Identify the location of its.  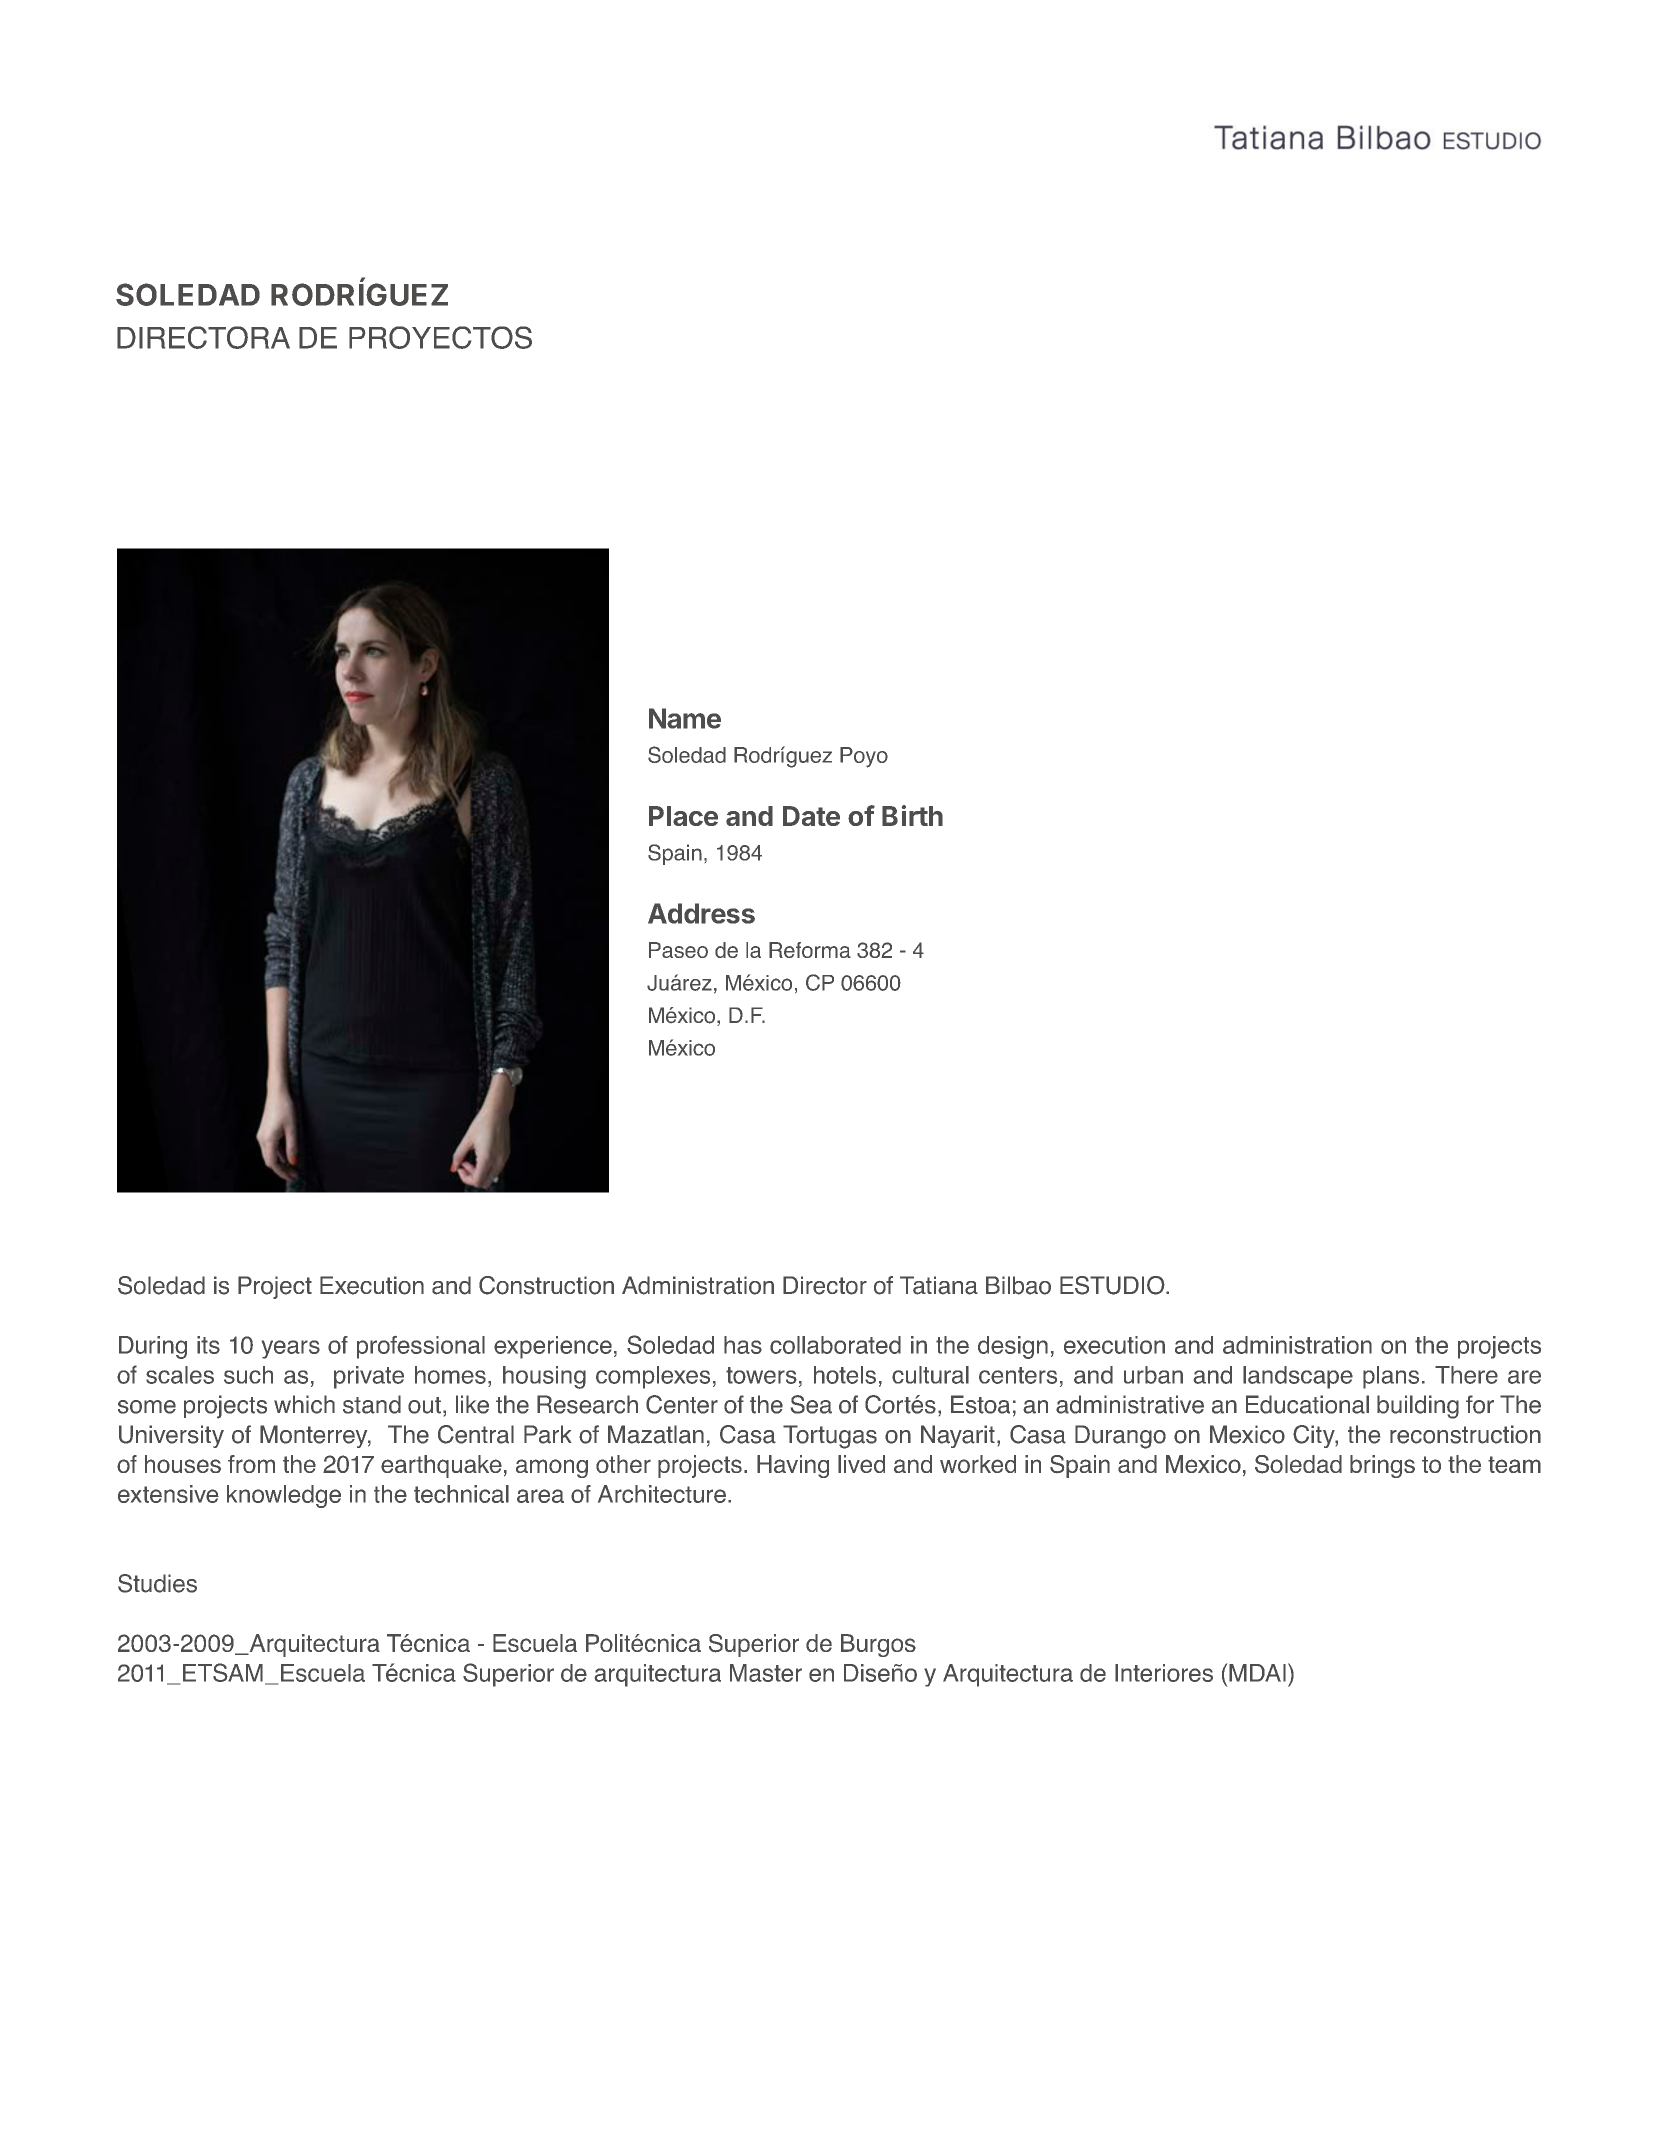
(208, 1345).
